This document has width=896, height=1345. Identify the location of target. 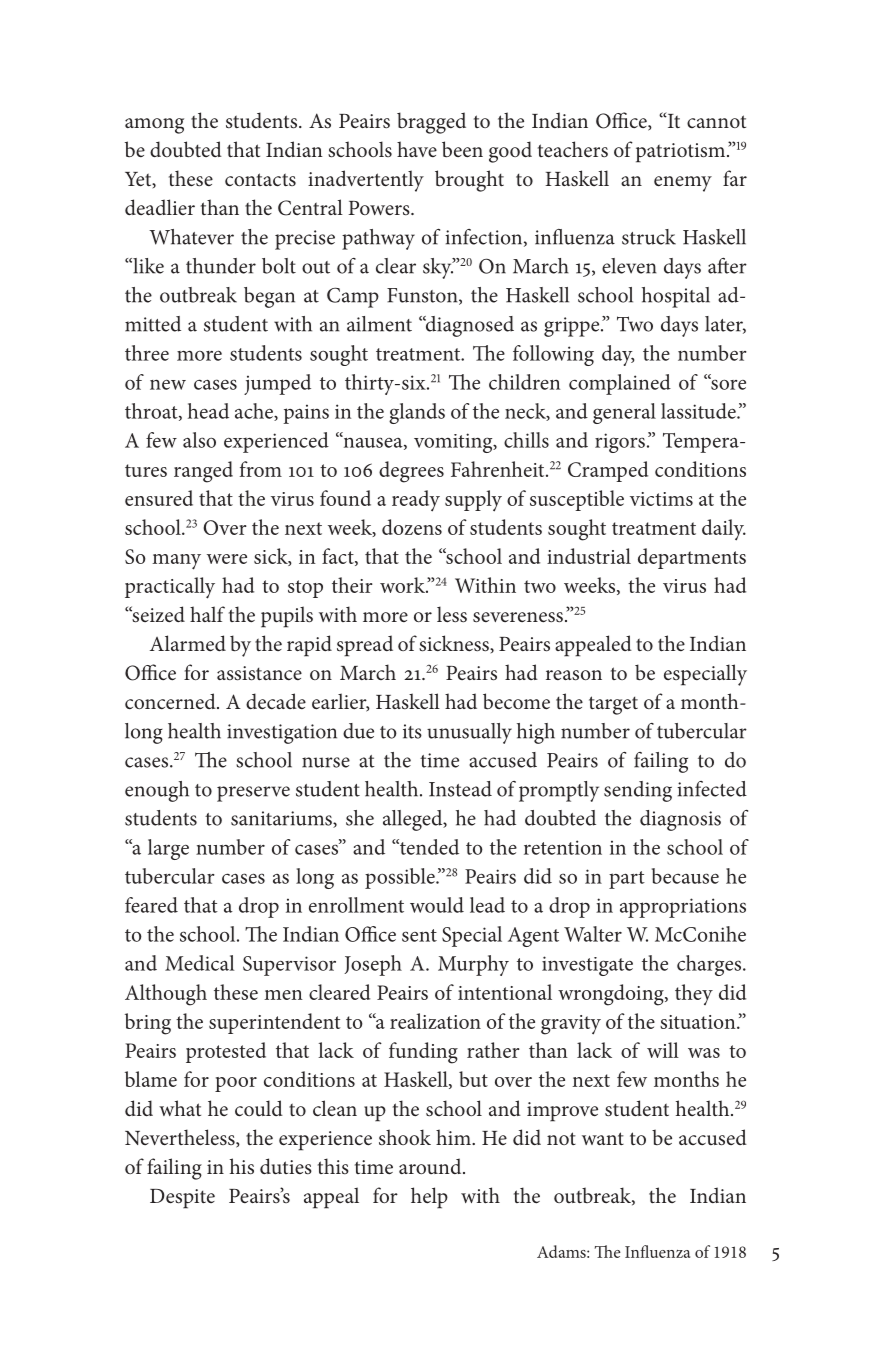
(613, 705).
